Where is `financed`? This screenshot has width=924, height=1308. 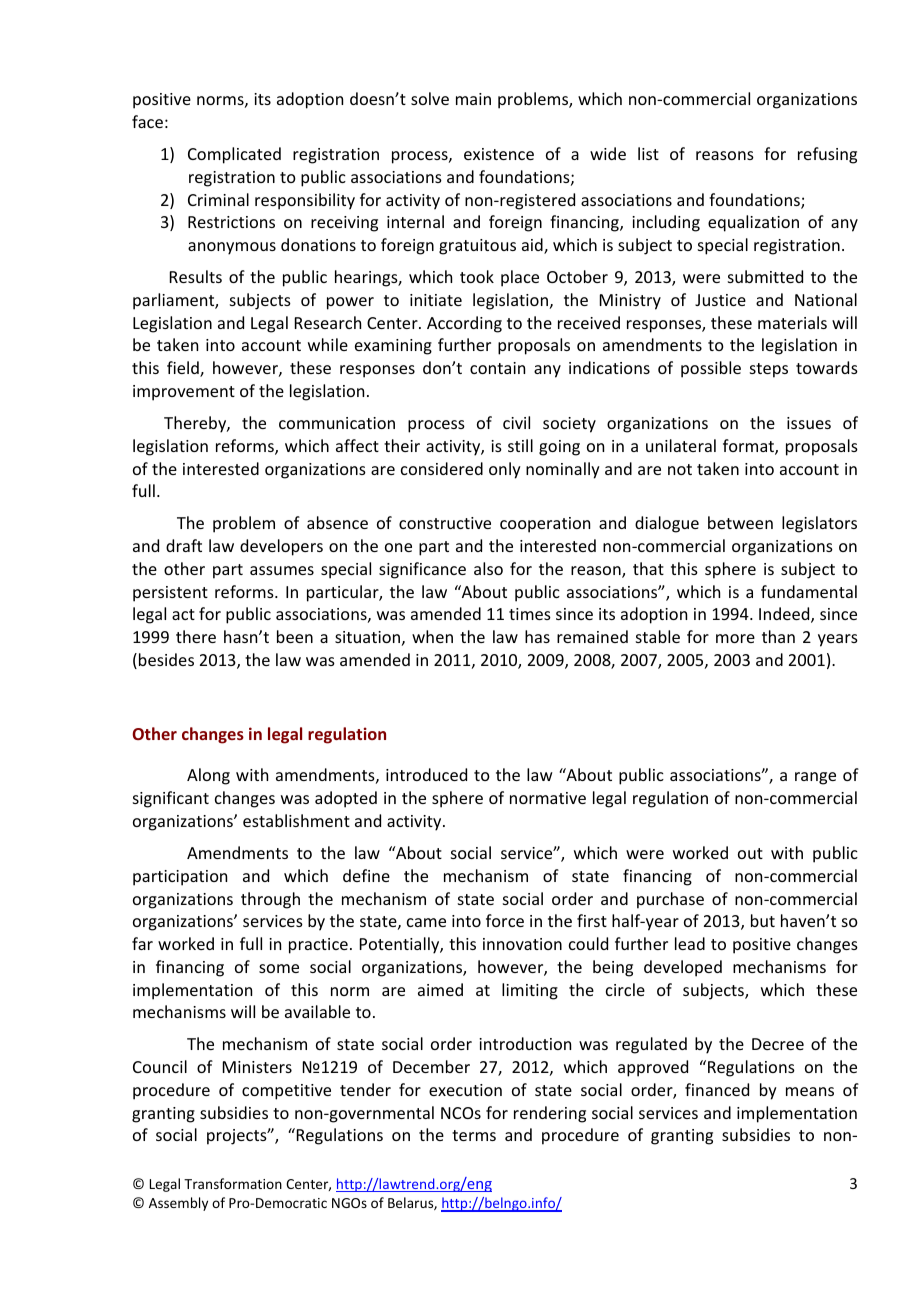 financed is located at coordinates (717, 1089).
